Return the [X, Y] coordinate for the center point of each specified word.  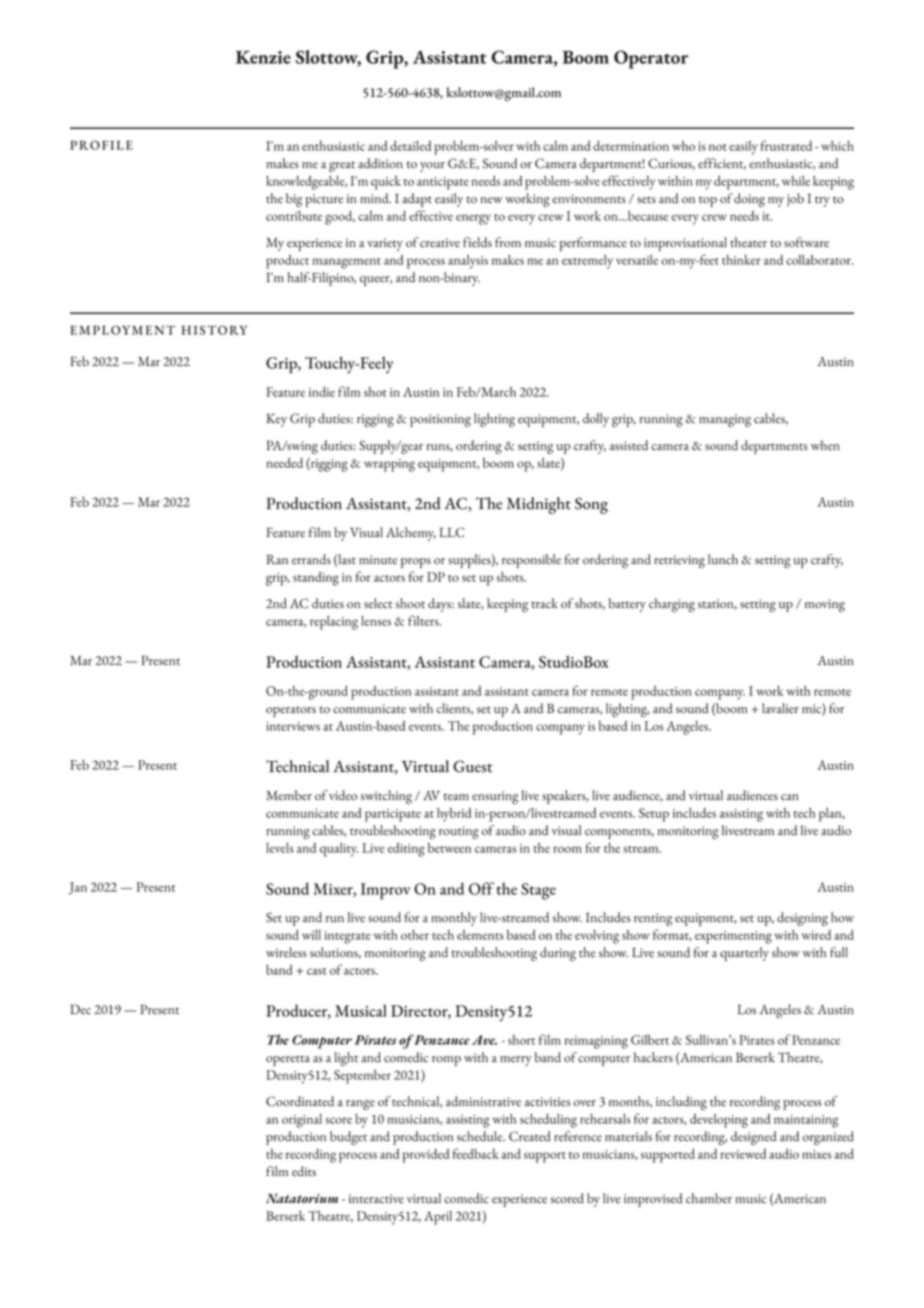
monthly [454, 919]
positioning [440, 420]
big [294, 200]
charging [672, 605]
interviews [293, 726]
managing [725, 420]
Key [277, 420]
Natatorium [302, 1198]
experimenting [733, 937]
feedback [476, 1153]
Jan [78, 888]
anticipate [443, 183]
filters [424, 620]
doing [749, 200]
